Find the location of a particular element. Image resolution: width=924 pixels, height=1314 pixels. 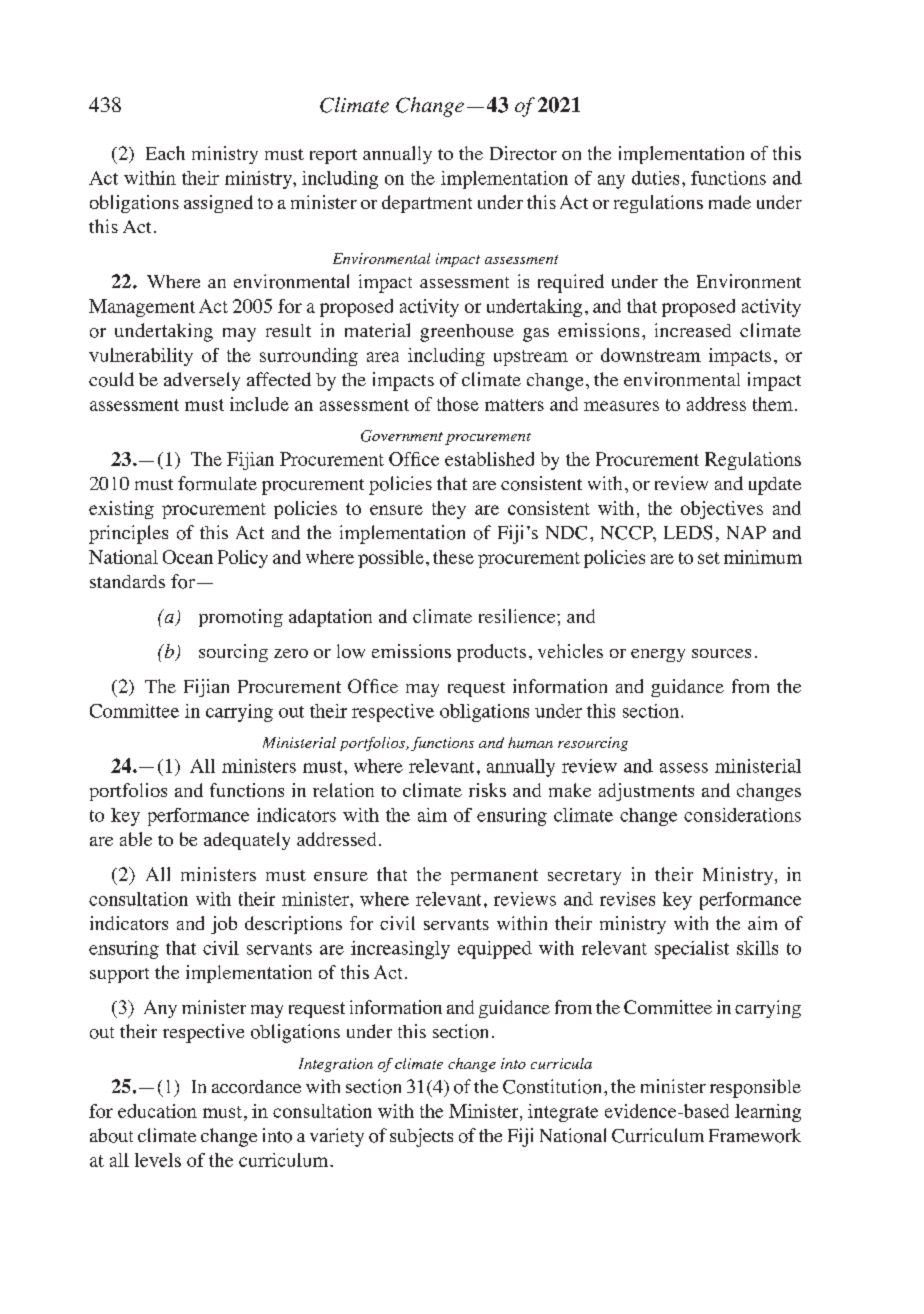

objectives is located at coordinates (722, 510).
